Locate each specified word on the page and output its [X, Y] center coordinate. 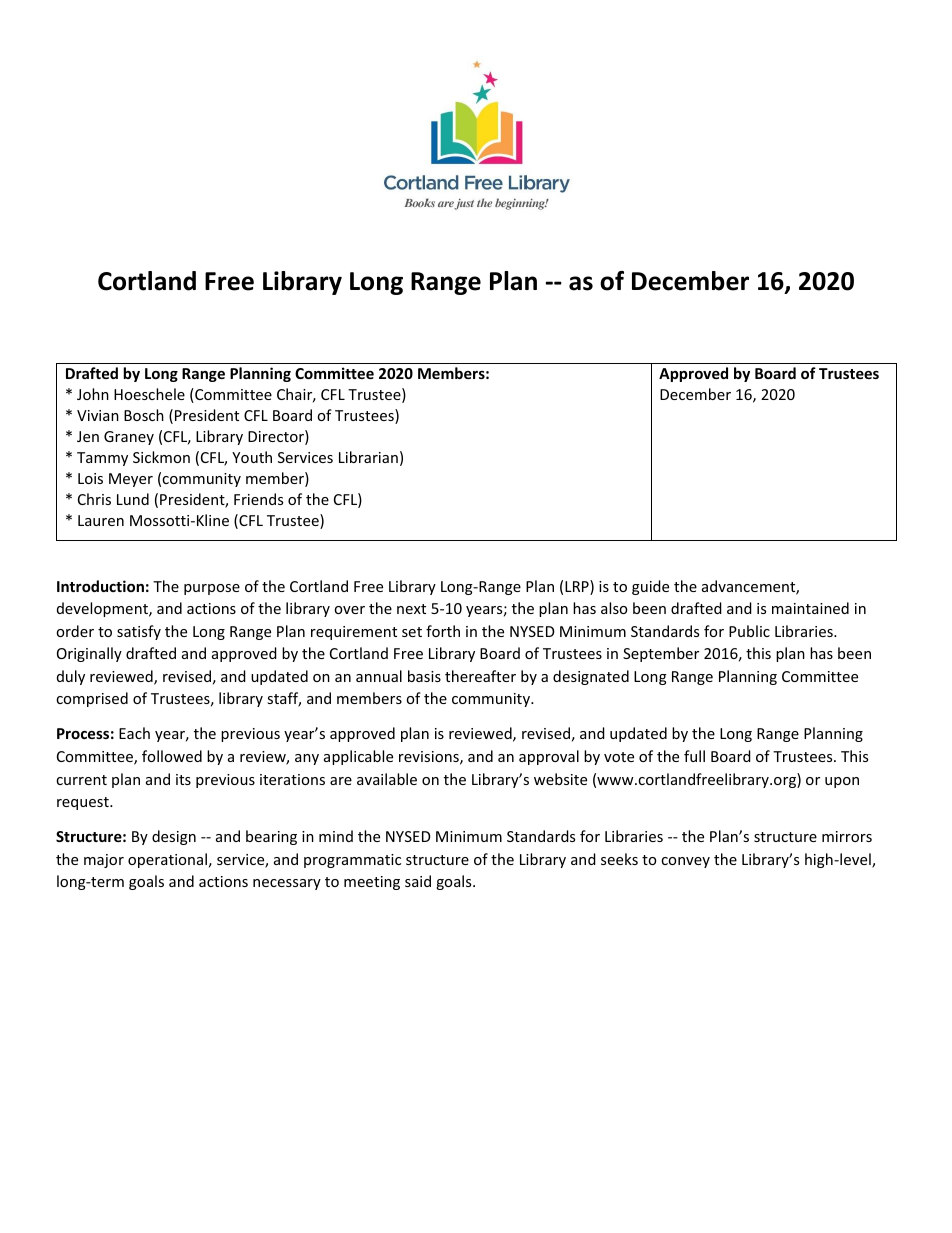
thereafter [480, 676]
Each [134, 733]
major [104, 861]
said [418, 881]
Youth [252, 457]
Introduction [100, 586]
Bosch [144, 415]
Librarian [368, 457]
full [694, 756]
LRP [578, 587]
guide [650, 587]
